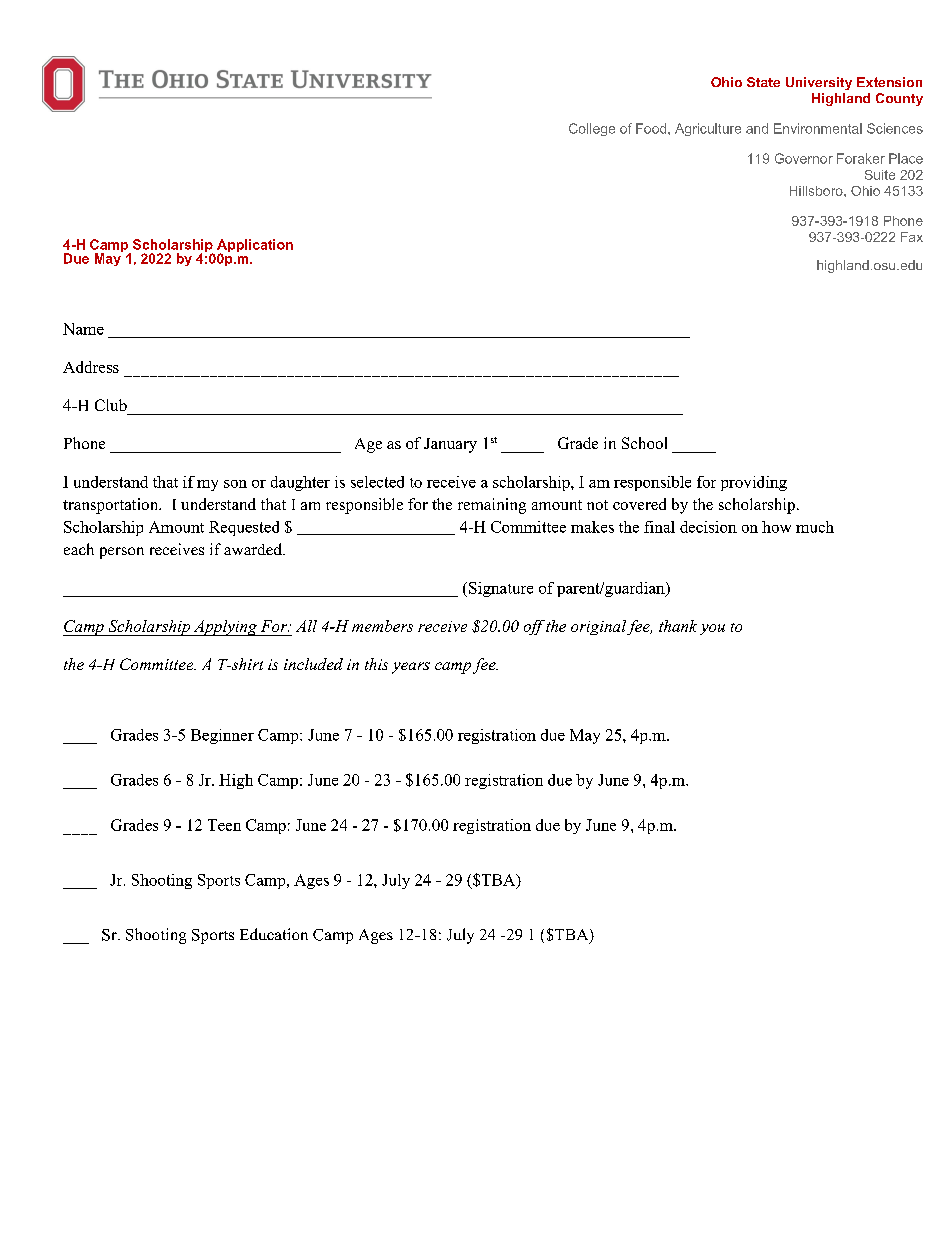  I want to click on Beginner, so click(222, 736).
